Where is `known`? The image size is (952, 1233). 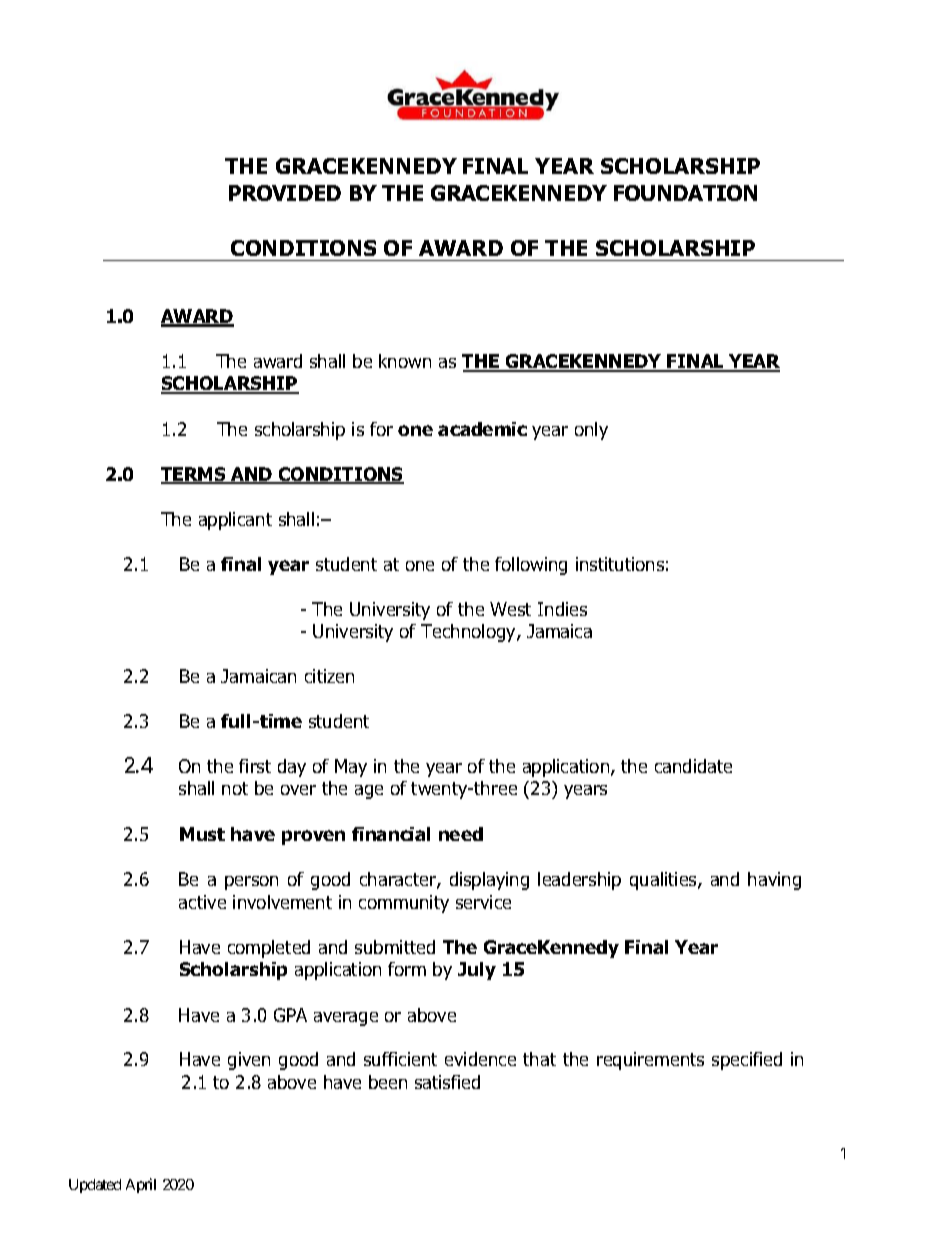 known is located at coordinates (405, 361).
